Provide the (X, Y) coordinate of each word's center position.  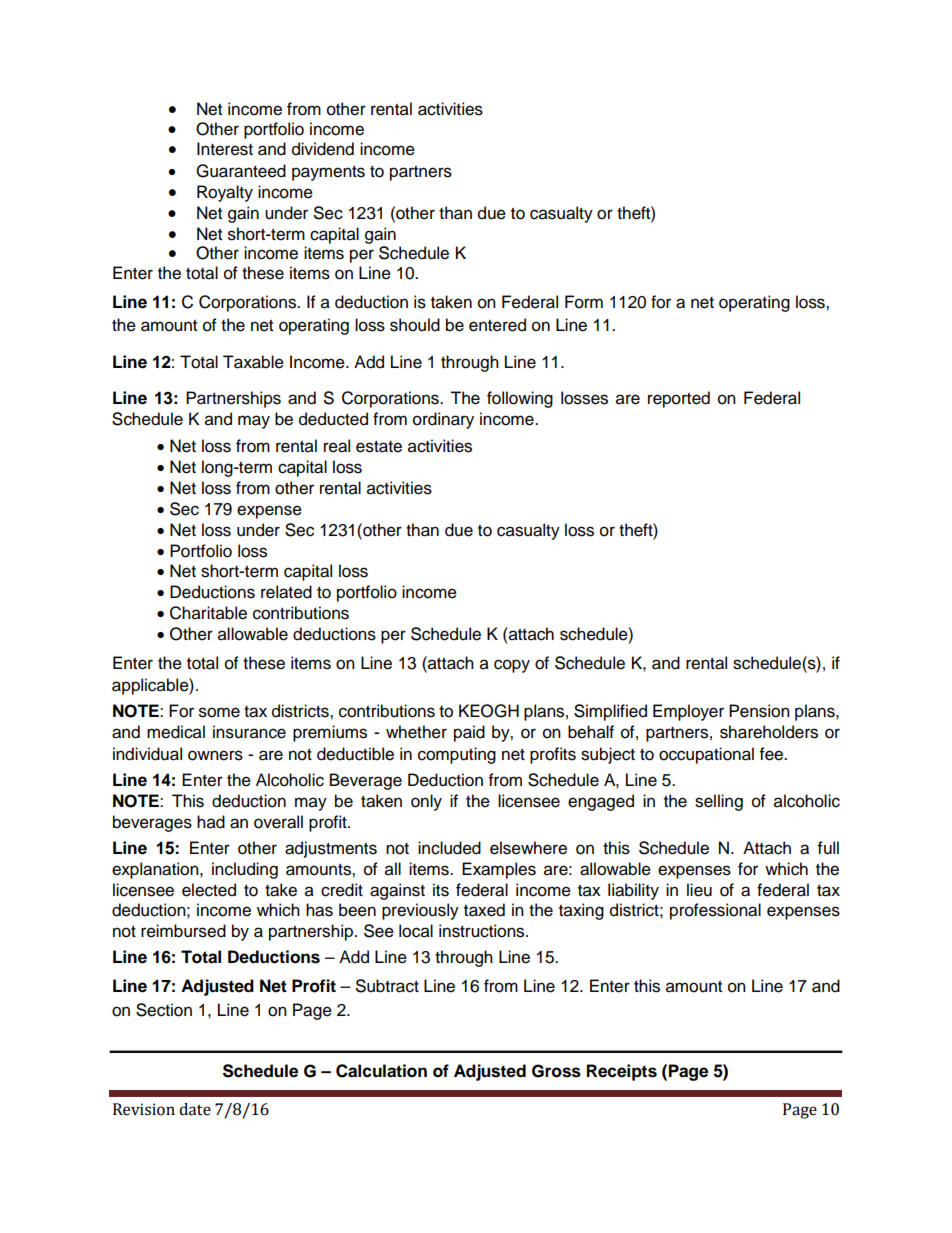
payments (328, 173)
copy (512, 666)
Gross (556, 1071)
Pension (759, 711)
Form (584, 302)
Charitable (208, 613)
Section (164, 1010)
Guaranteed (241, 171)
